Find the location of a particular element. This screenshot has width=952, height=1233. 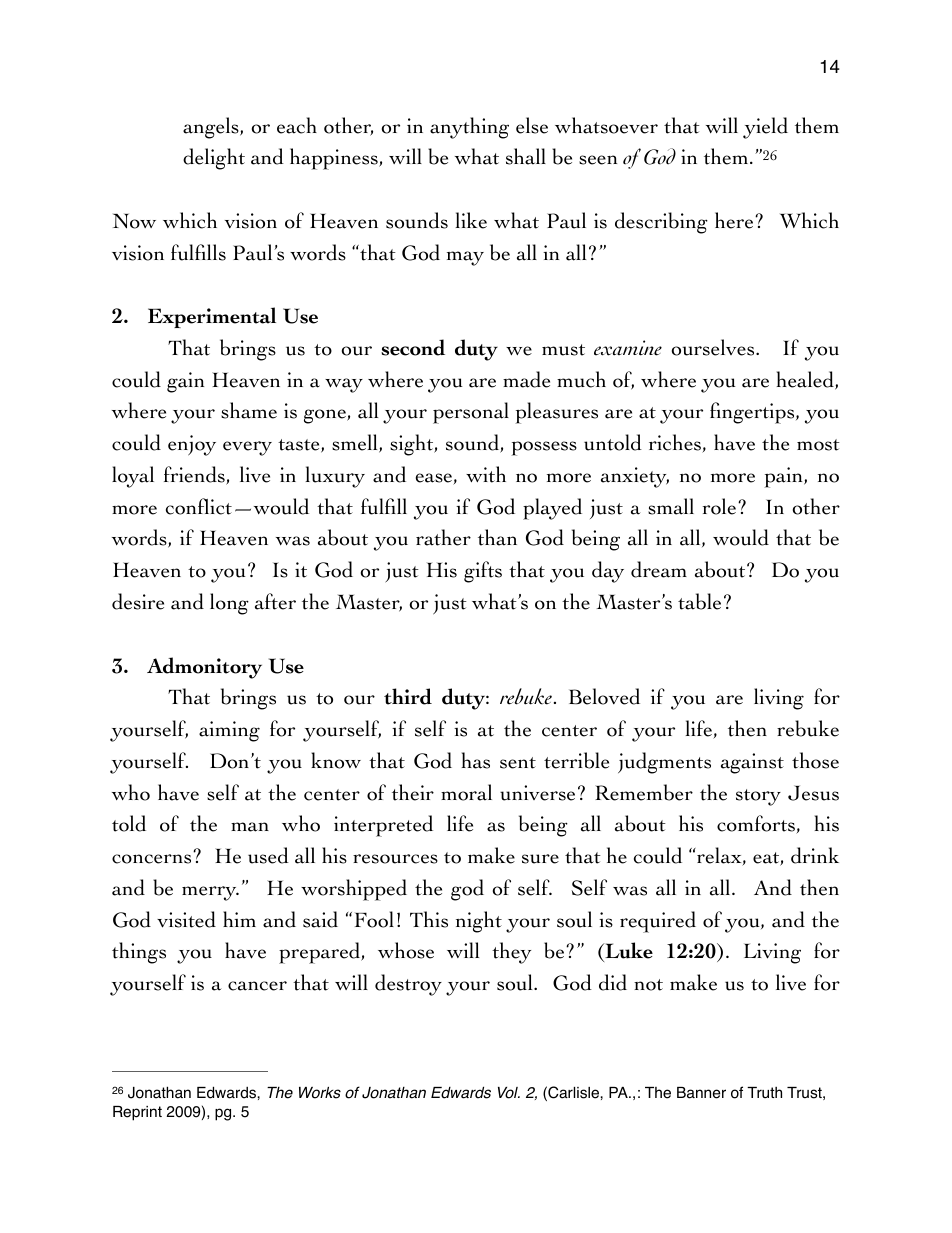

Reprint is located at coordinates (137, 1113).
